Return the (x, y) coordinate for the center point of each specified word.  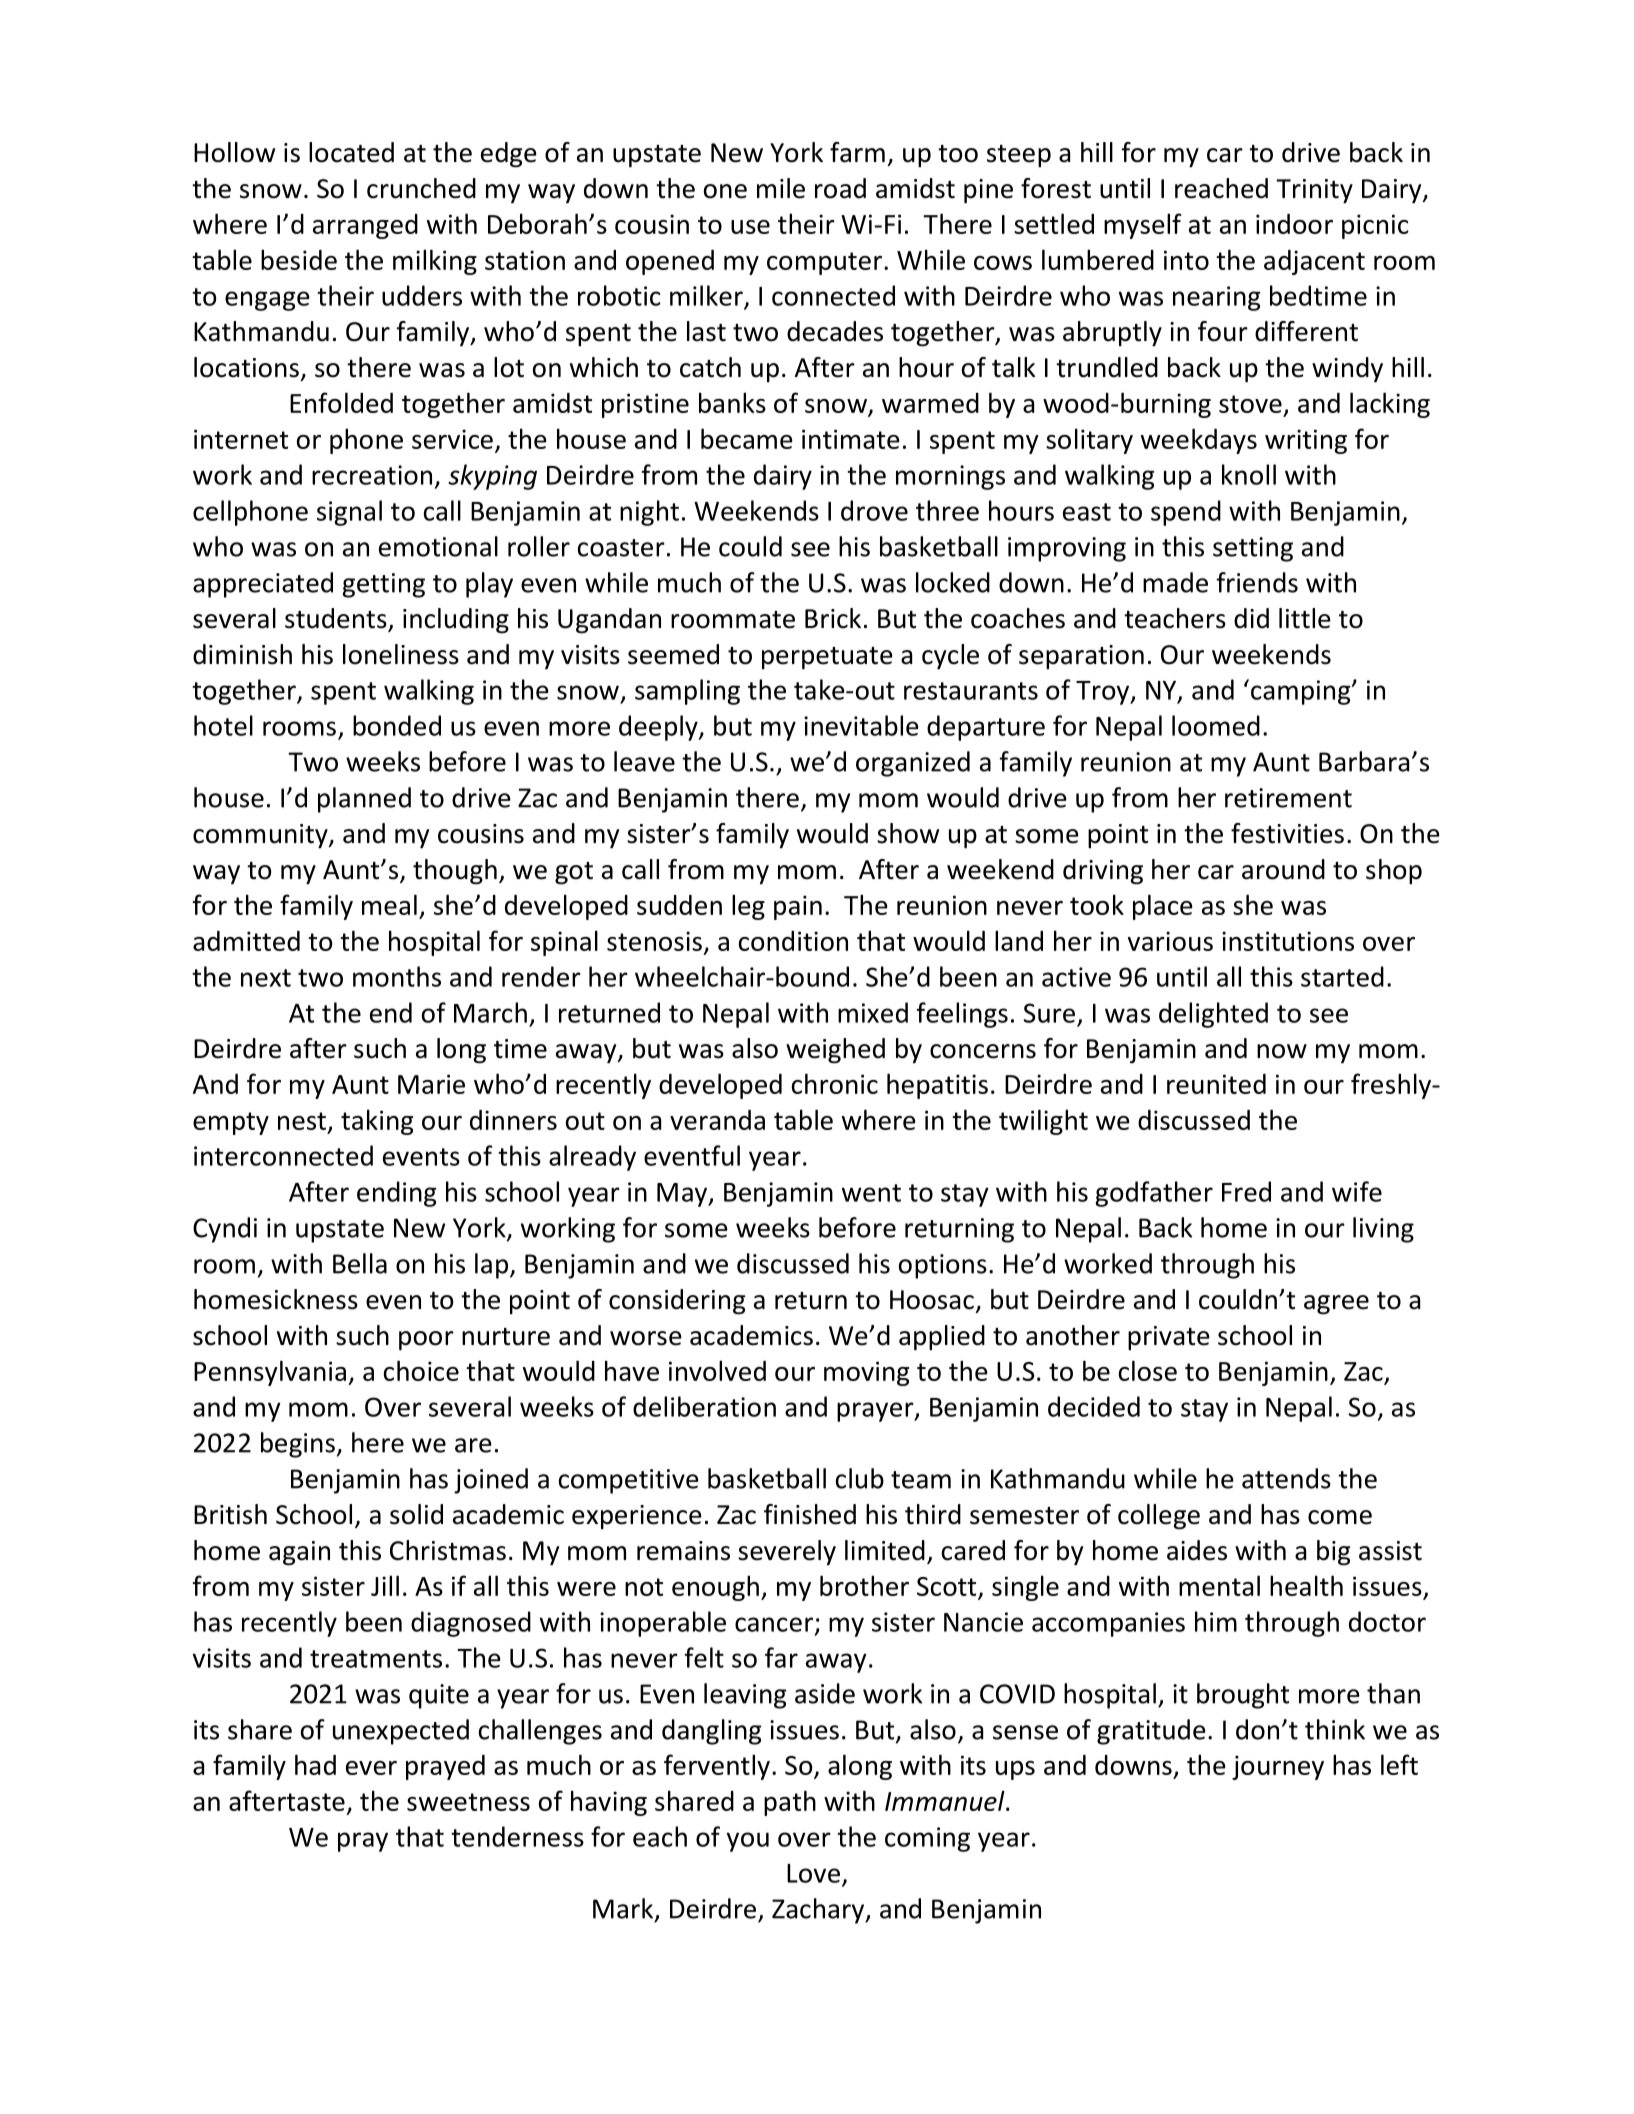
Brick (833, 618)
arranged (365, 226)
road (840, 188)
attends (1286, 1478)
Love (813, 1873)
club (860, 1478)
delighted (1213, 1015)
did (1251, 618)
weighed (835, 1051)
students (337, 619)
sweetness (468, 1802)
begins (298, 1445)
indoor (1294, 224)
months (397, 976)
